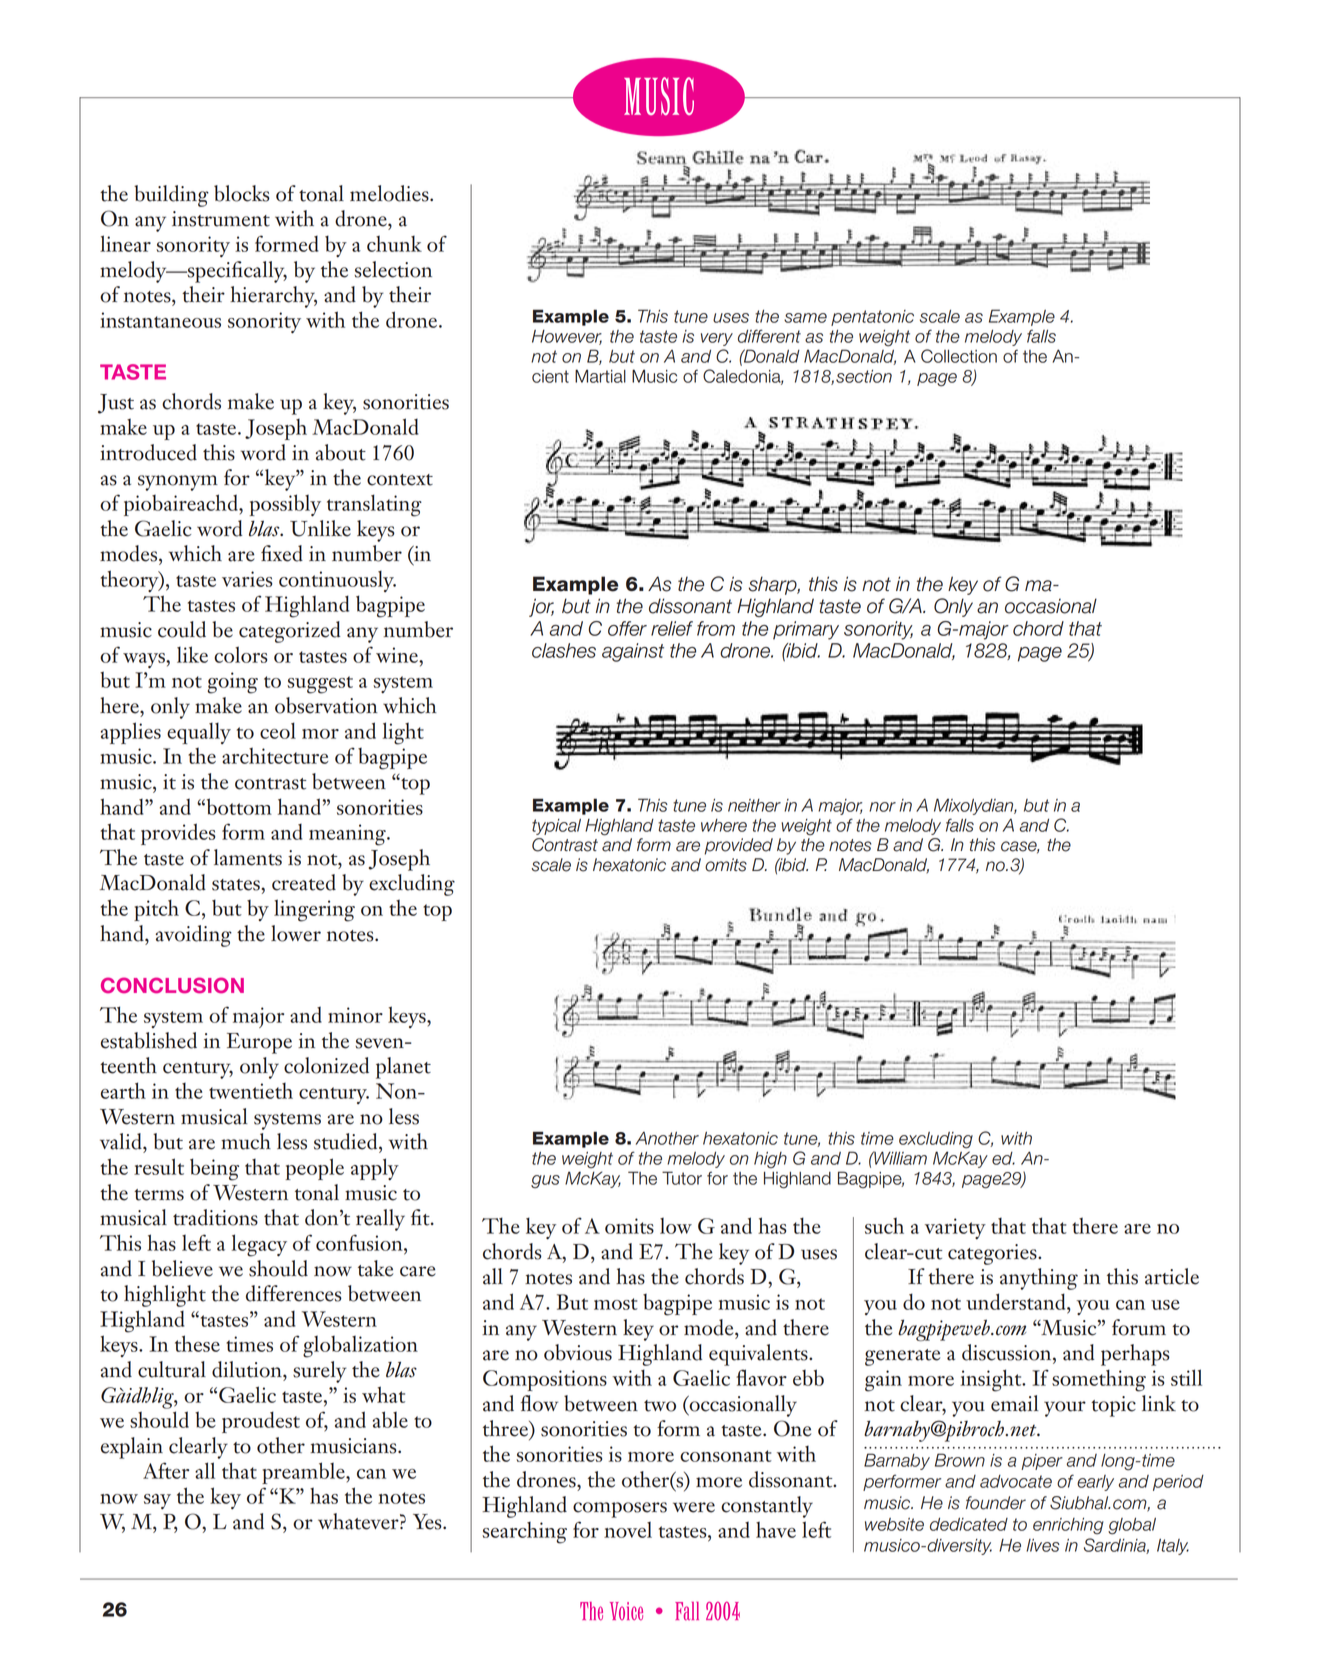 This screenshot has width=1320, height=1679. Describe the element at coordinates (672, 628) in the screenshot. I see `relief` at that location.
